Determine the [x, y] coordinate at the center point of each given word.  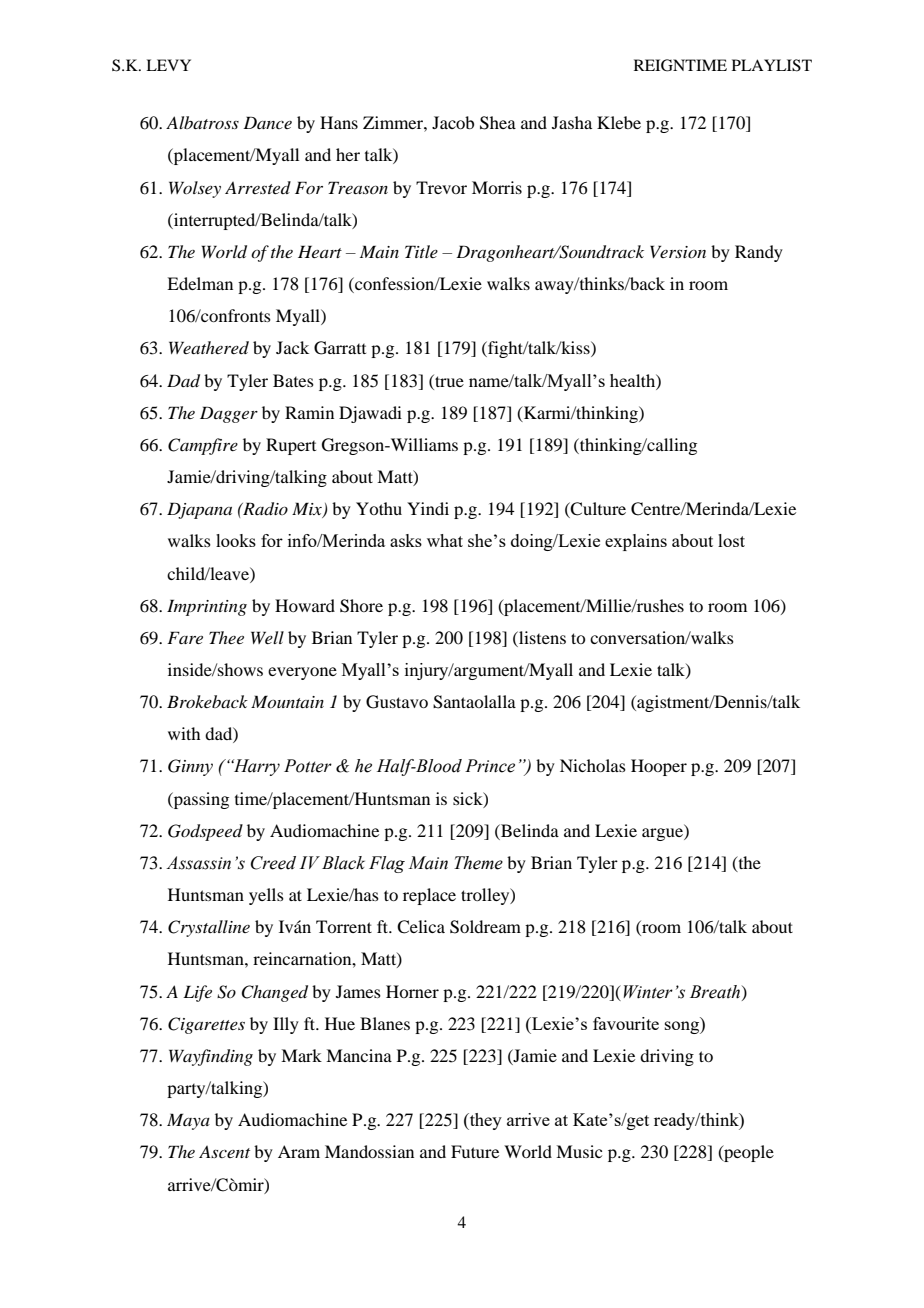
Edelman [200, 283]
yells [266, 896]
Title [421, 251]
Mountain [287, 701]
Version [678, 251]
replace [429, 896]
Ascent [224, 1152]
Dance [267, 122]
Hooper [659, 767]
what [445, 540]
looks [236, 540]
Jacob [453, 122]
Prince [490, 766]
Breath [716, 992]
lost [731, 540]
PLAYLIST [772, 65]
